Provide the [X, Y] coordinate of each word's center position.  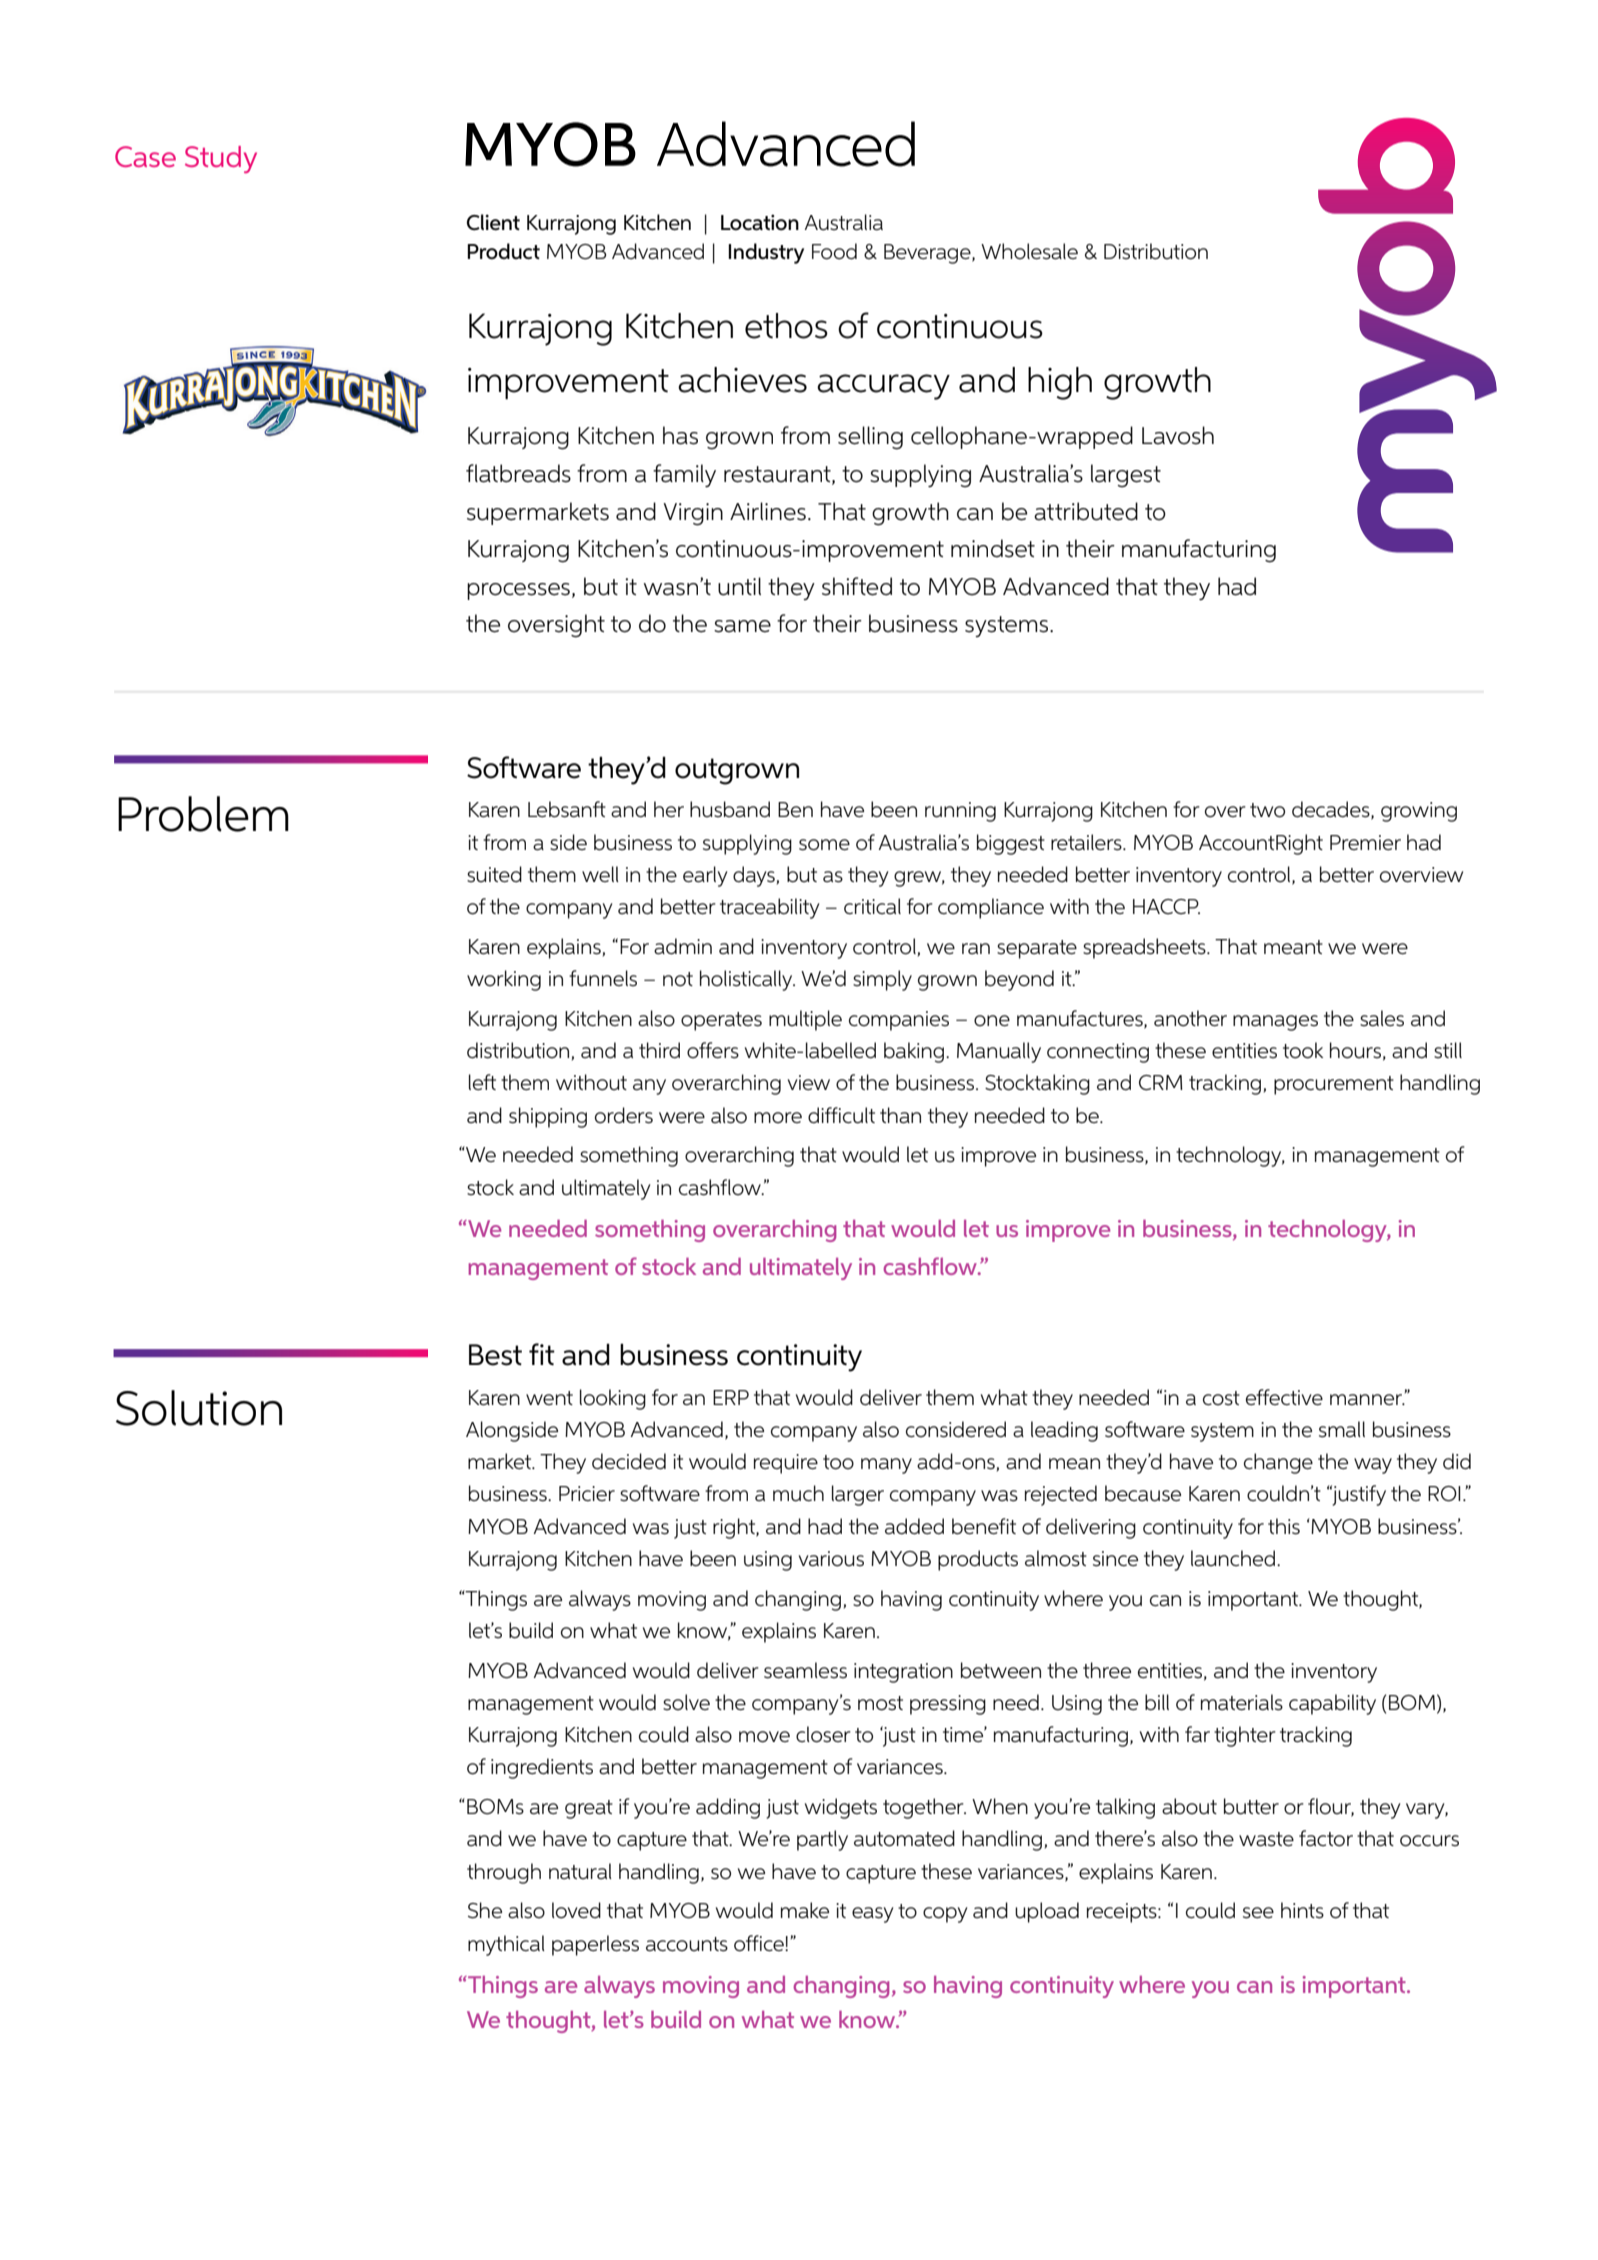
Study [221, 159]
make [805, 1910]
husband [730, 809]
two [1267, 810]
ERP [731, 1397]
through [504, 1873]
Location [760, 222]
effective [1284, 1397]
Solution [199, 1408]
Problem [203, 814]
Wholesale [1029, 251]
